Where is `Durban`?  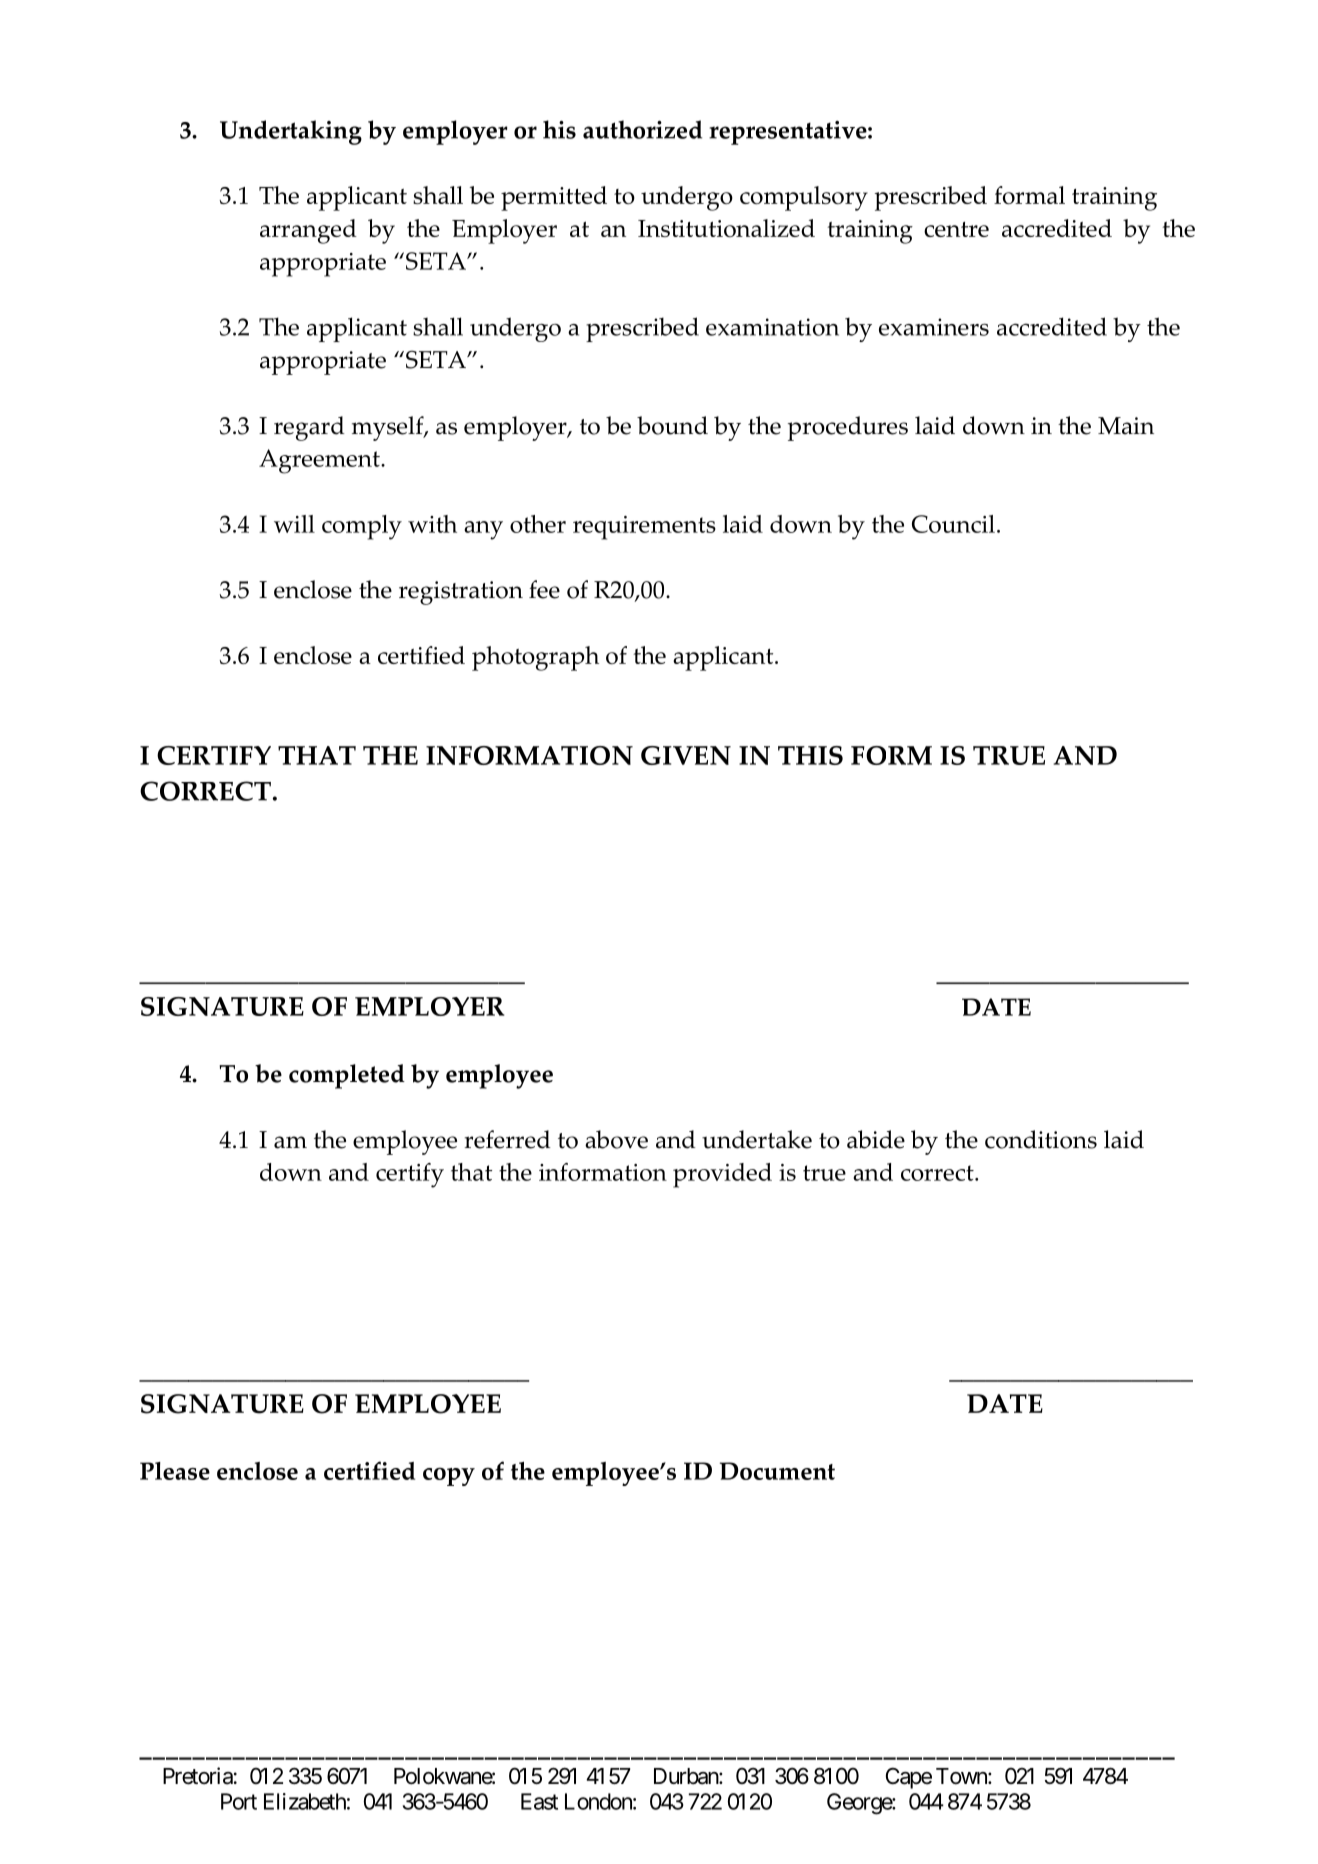 Durban is located at coordinates (687, 1776).
